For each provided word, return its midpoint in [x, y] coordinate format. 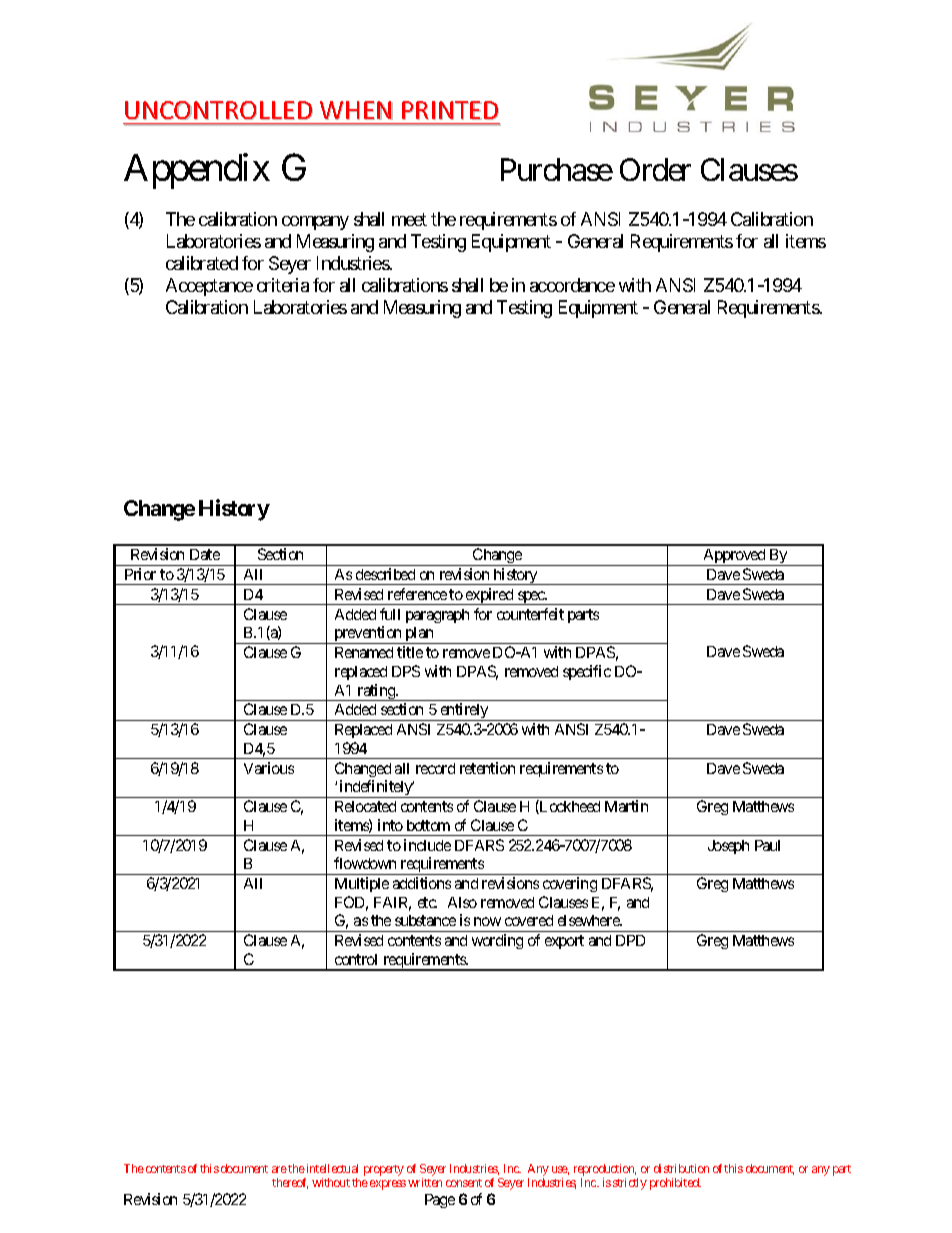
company [315, 223]
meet [409, 219]
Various [269, 768]
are [279, 1169]
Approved [734, 557]
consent [464, 1183]
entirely [464, 712]
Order [655, 169]
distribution [681, 1168]
